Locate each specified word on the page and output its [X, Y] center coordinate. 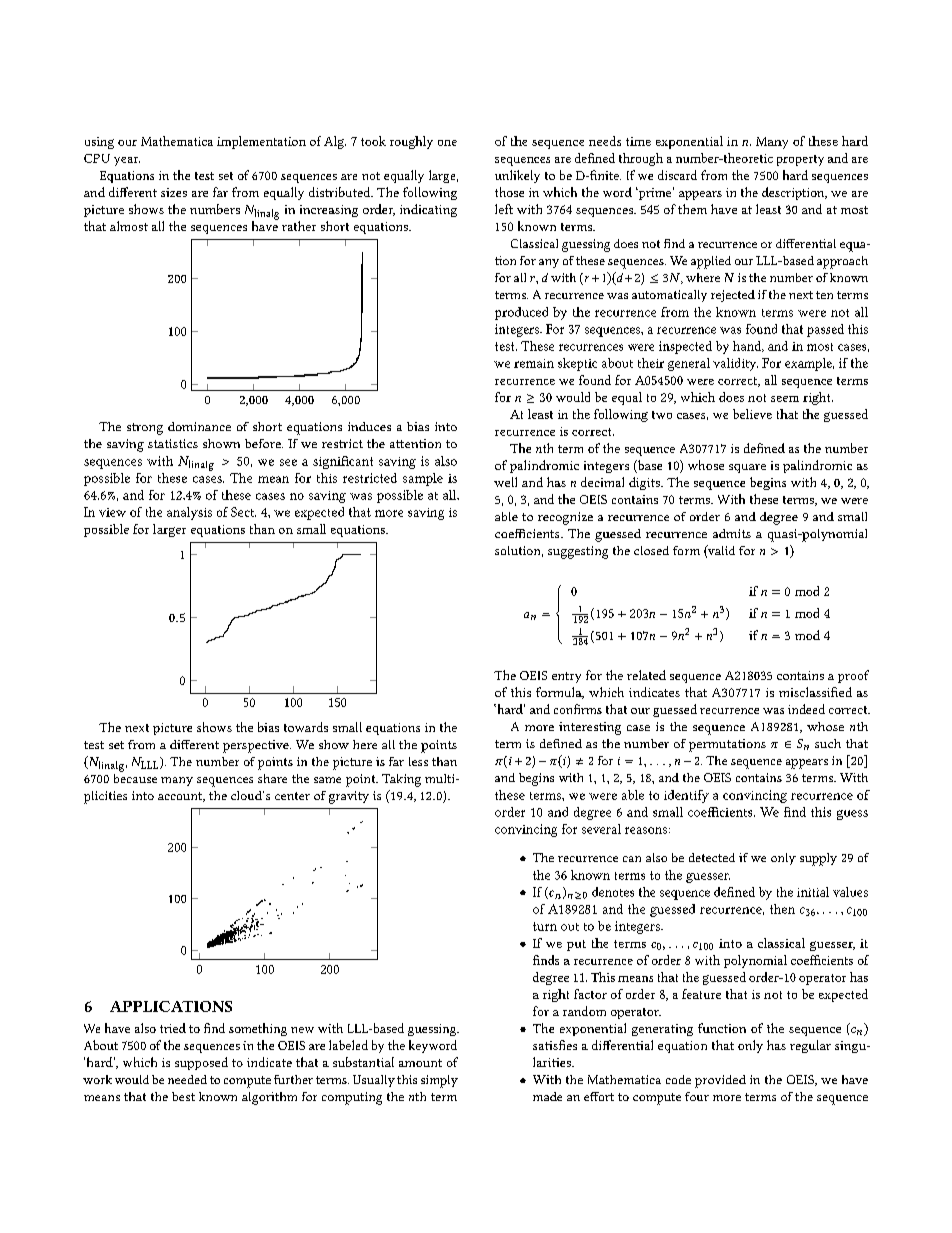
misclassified [815, 692]
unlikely [517, 176]
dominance [199, 426]
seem [785, 399]
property [800, 160]
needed [187, 1079]
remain [534, 363]
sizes [174, 192]
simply [439, 1081]
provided [720, 1081]
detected [712, 857]
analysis [189, 513]
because [135, 777]
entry [566, 677]
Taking [401, 780]
